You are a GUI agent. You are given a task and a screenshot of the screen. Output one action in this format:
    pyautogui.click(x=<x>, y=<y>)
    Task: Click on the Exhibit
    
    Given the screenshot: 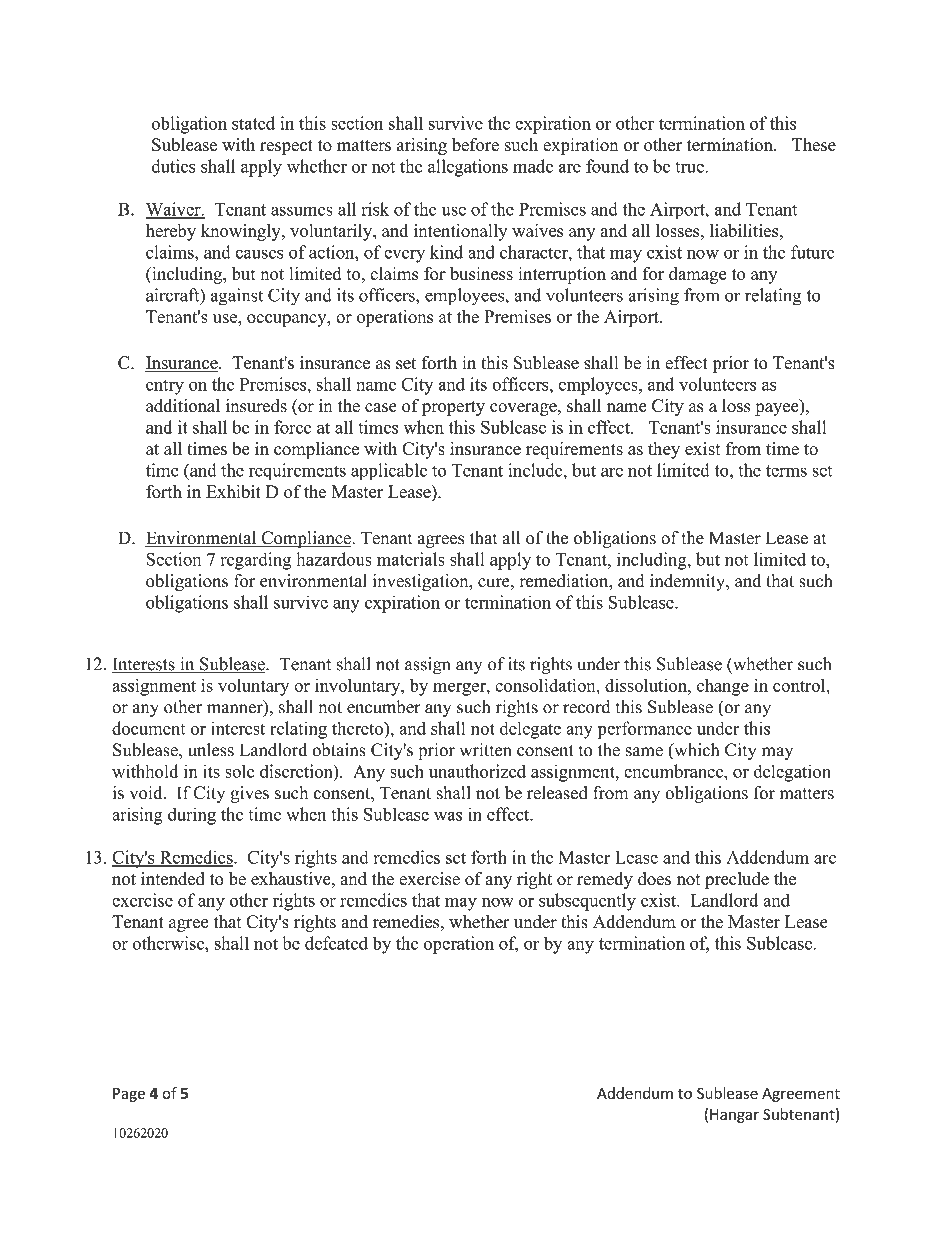 What is the action you would take?
    pyautogui.click(x=233, y=491)
